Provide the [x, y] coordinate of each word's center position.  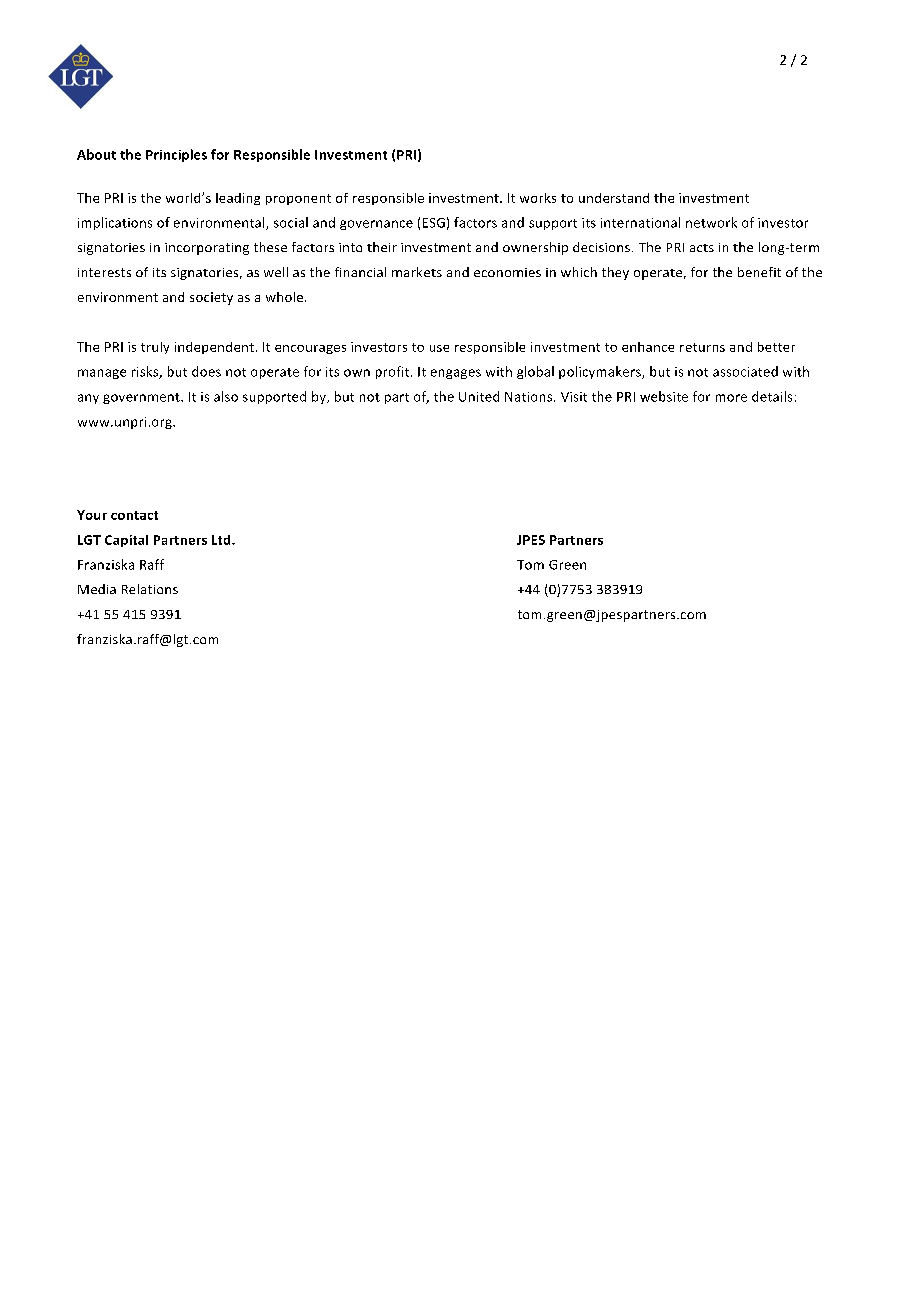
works [538, 198]
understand [614, 198]
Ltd [222, 540]
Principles [176, 155]
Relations [150, 589]
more [731, 398]
